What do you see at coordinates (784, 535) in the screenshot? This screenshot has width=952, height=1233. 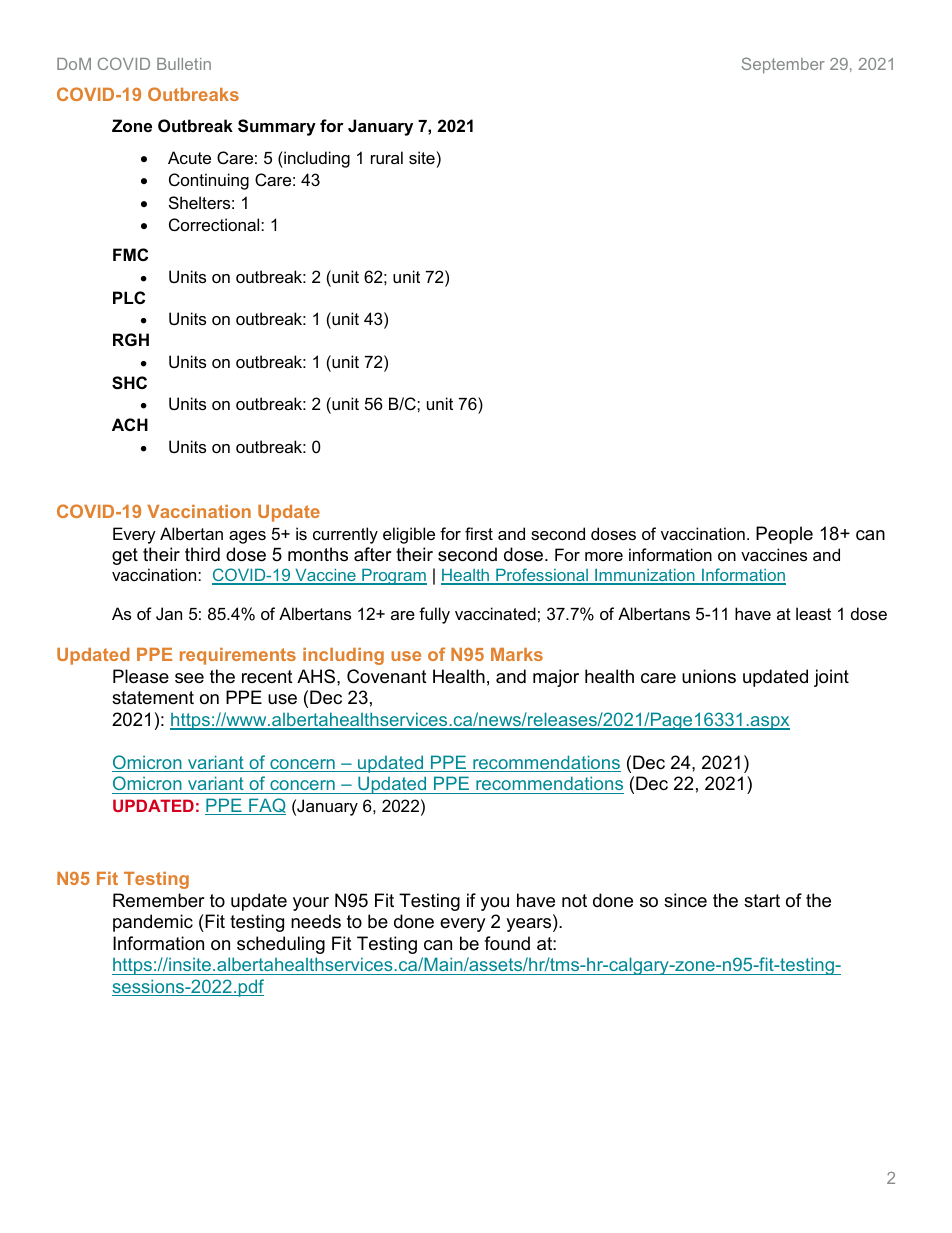 I see `People` at bounding box center [784, 535].
